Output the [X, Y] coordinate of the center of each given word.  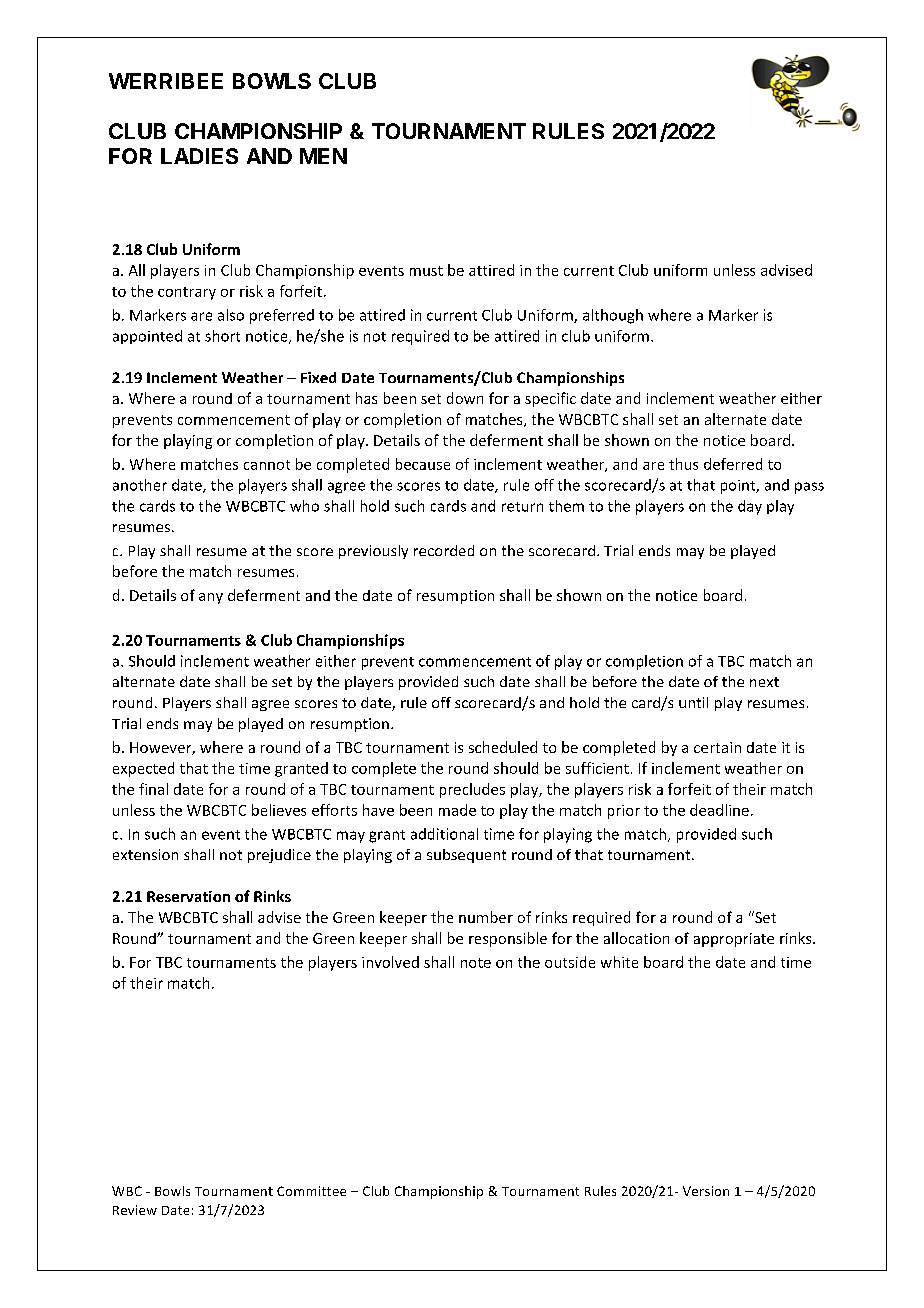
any [211, 598]
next [764, 682]
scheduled [503, 747]
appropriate [734, 940]
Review [135, 1210]
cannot [267, 465]
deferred [733, 464]
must [426, 271]
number [486, 917]
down [465, 398]
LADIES [199, 156]
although [613, 316]
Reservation [188, 896]
